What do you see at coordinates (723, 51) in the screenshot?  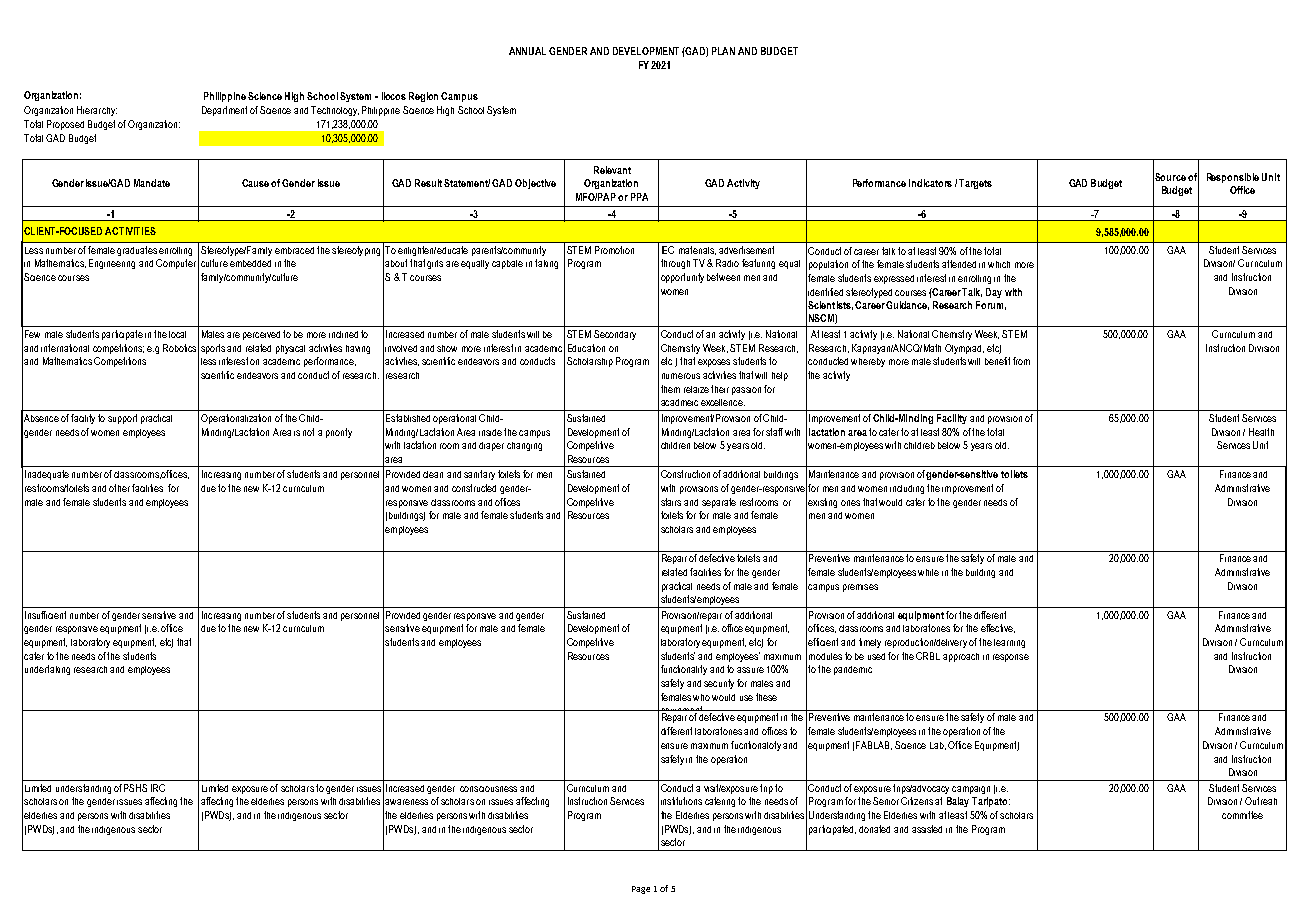 I see `PLAN` at bounding box center [723, 51].
